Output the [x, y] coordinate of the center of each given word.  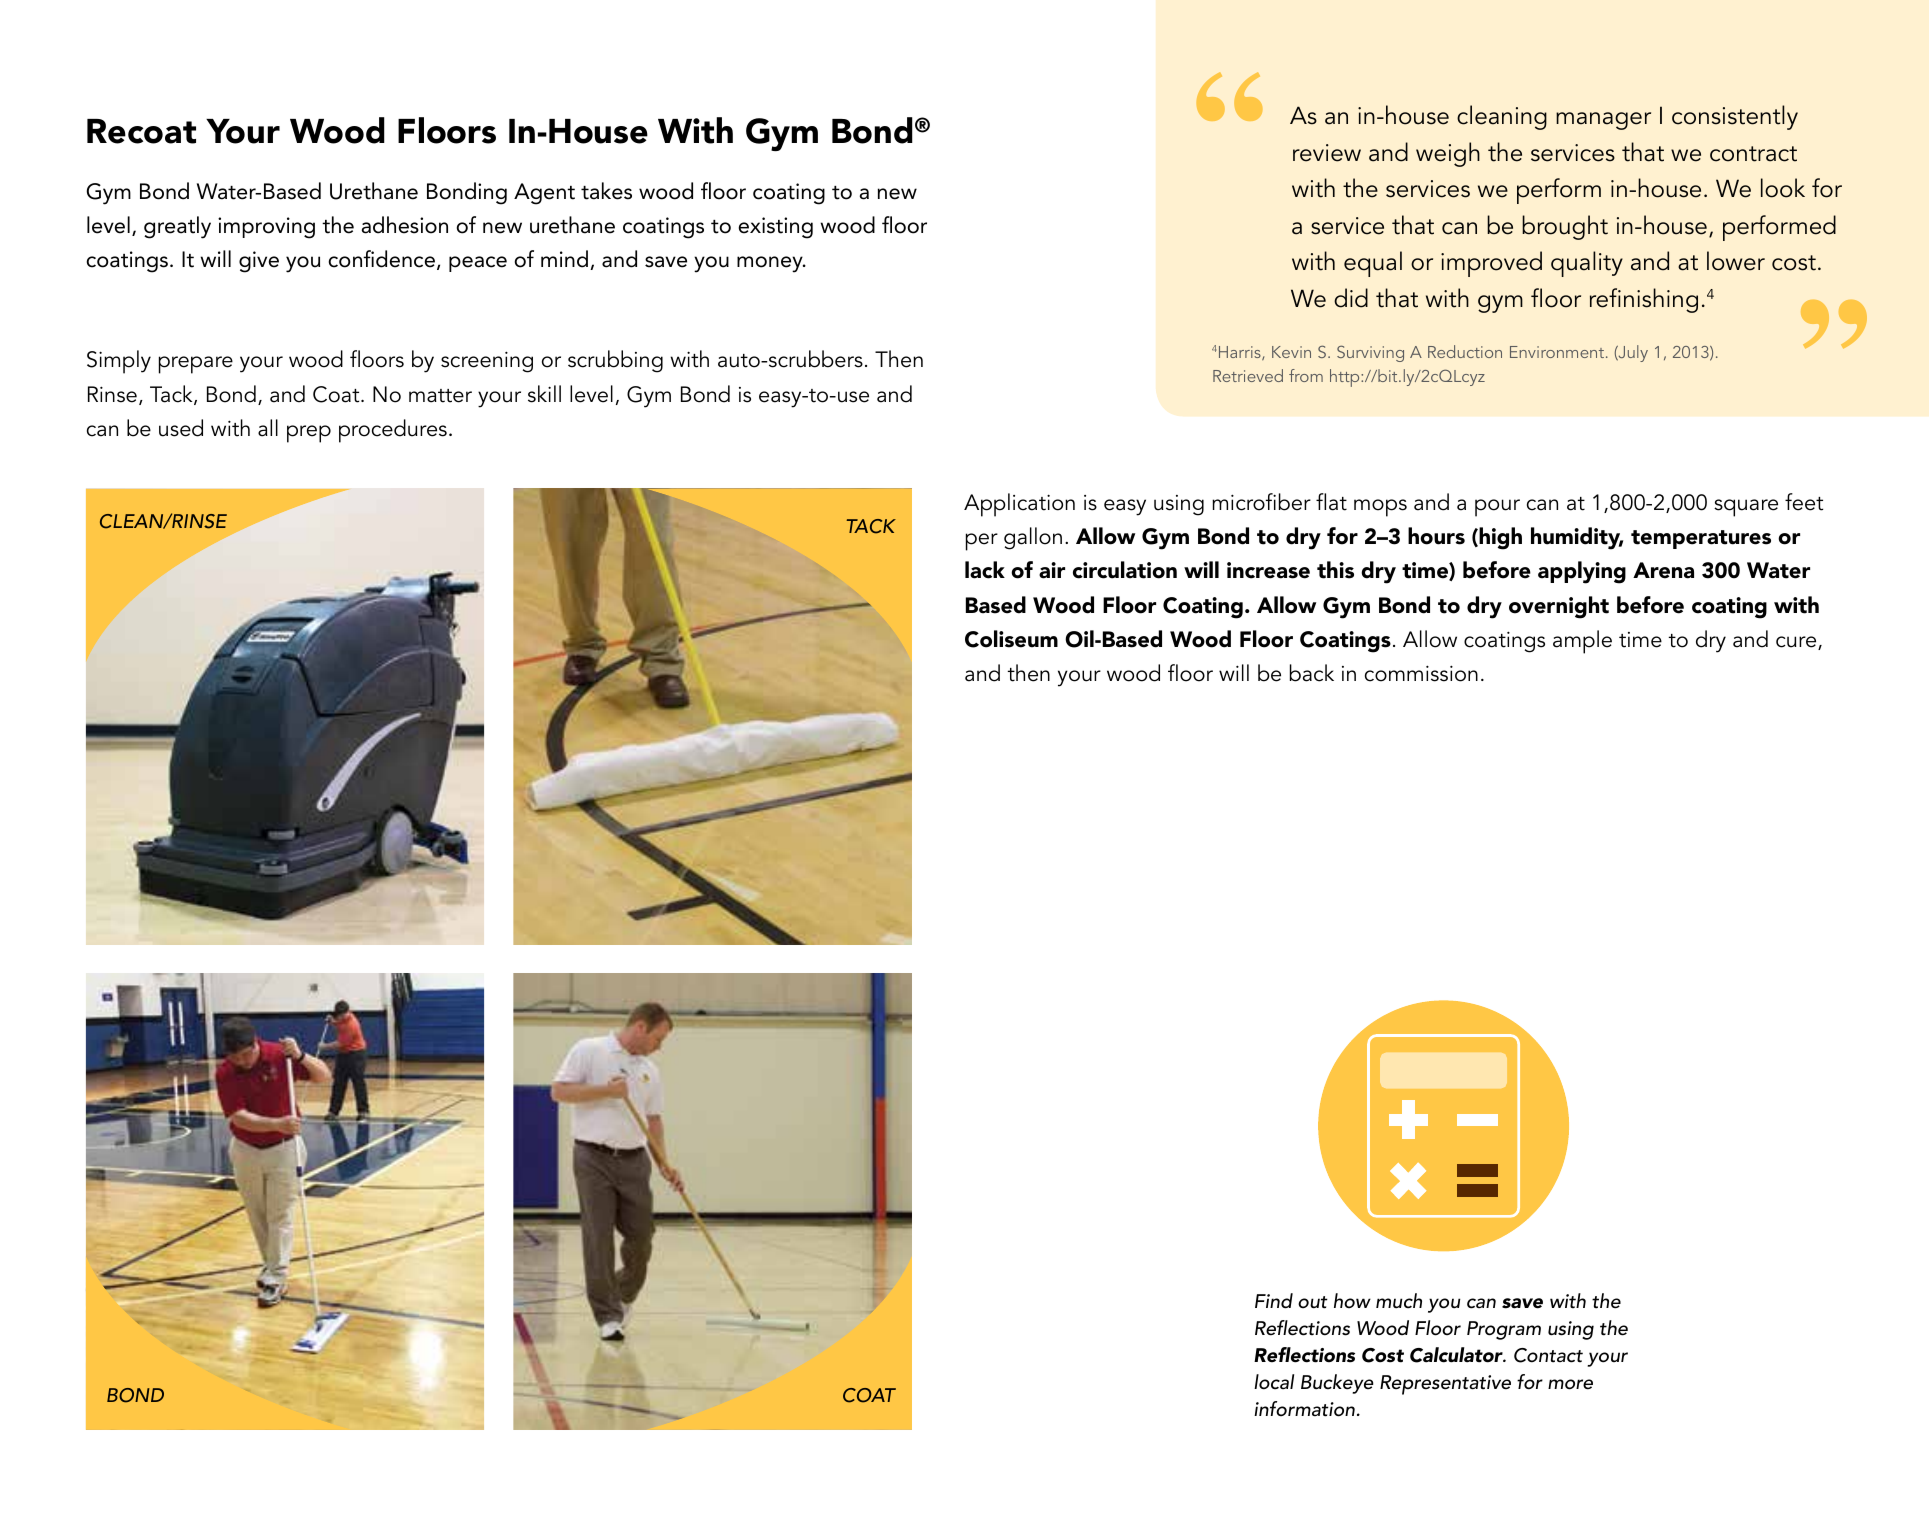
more [1570, 1384]
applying [1582, 572]
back [1312, 673]
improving [266, 228]
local [1274, 1382]
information [1304, 1409]
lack [985, 570]
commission [1421, 673]
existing [776, 228]
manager [1603, 121]
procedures [393, 431]
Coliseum [1011, 639]
